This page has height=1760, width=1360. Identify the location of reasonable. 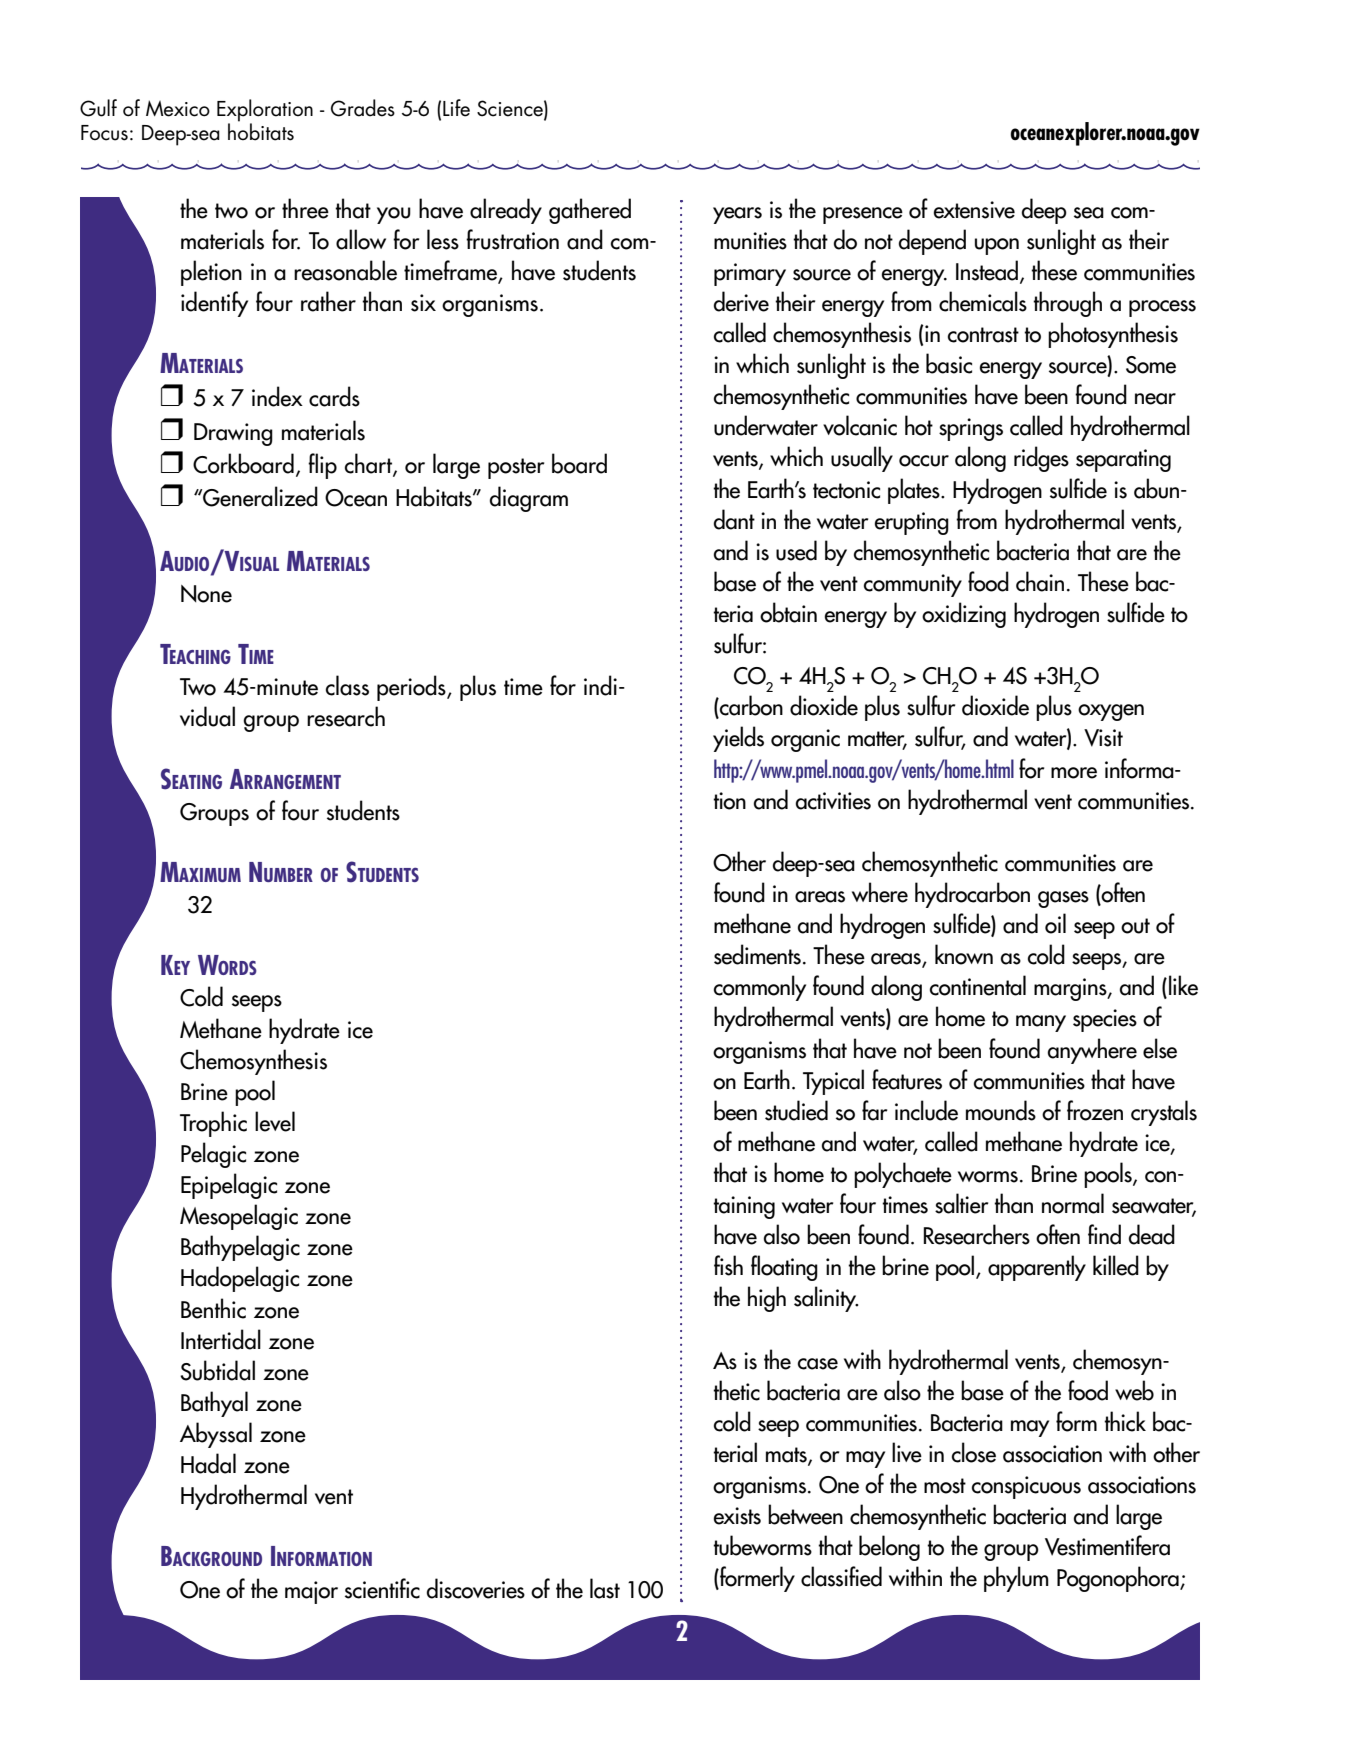
(345, 270).
